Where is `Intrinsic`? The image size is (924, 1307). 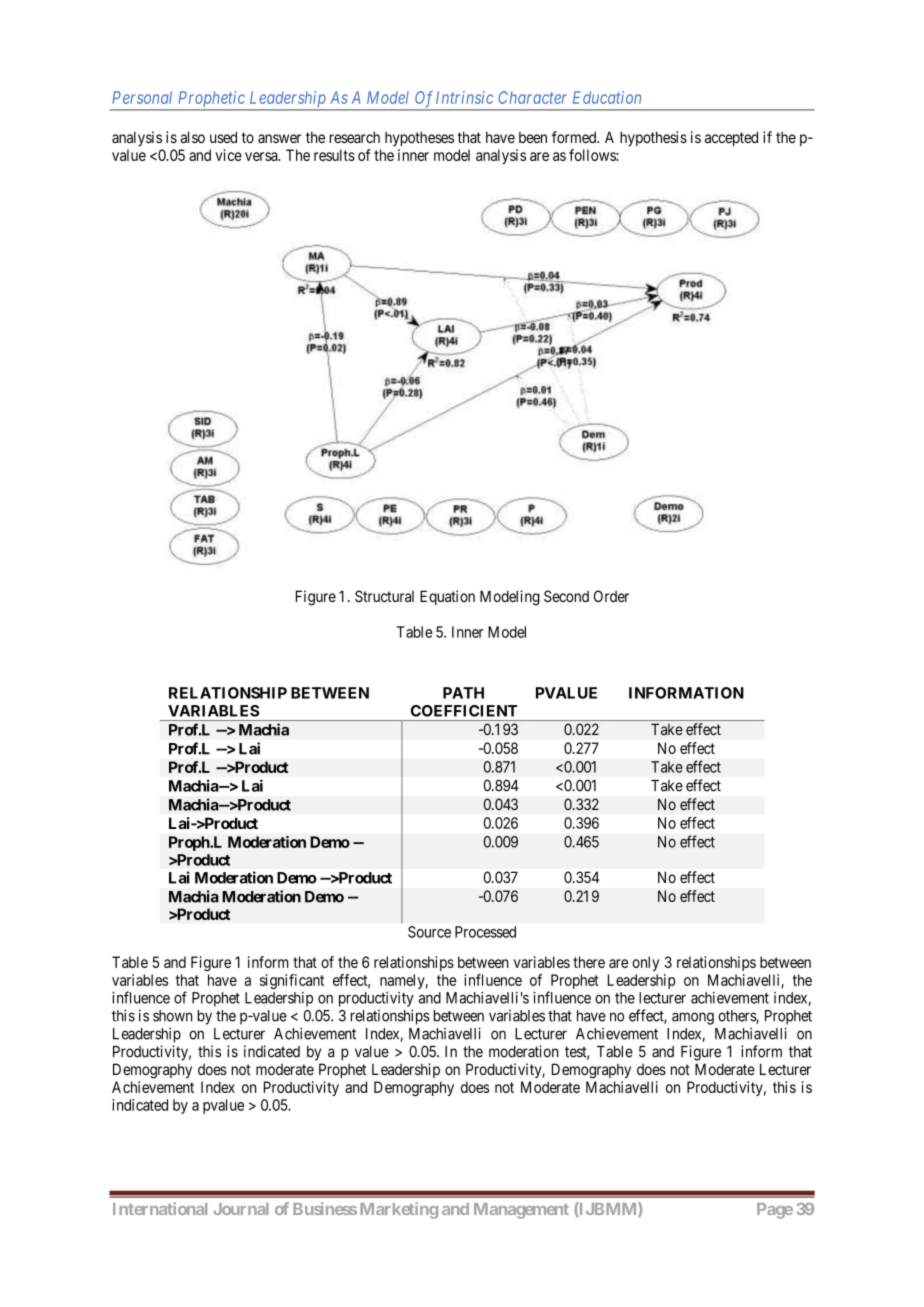
Intrinsic is located at coordinates (464, 97).
